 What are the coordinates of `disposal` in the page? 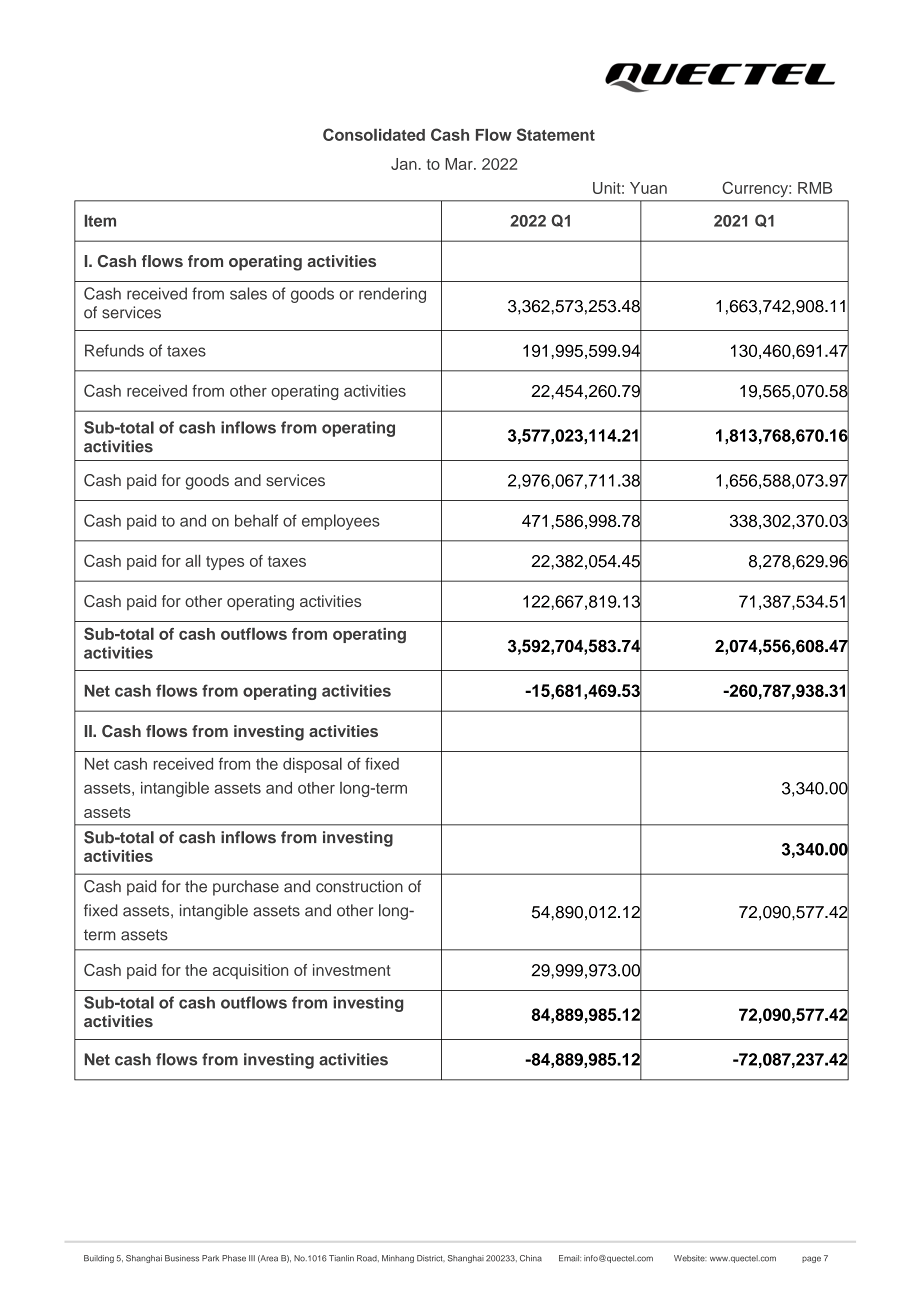 It's located at (312, 765).
